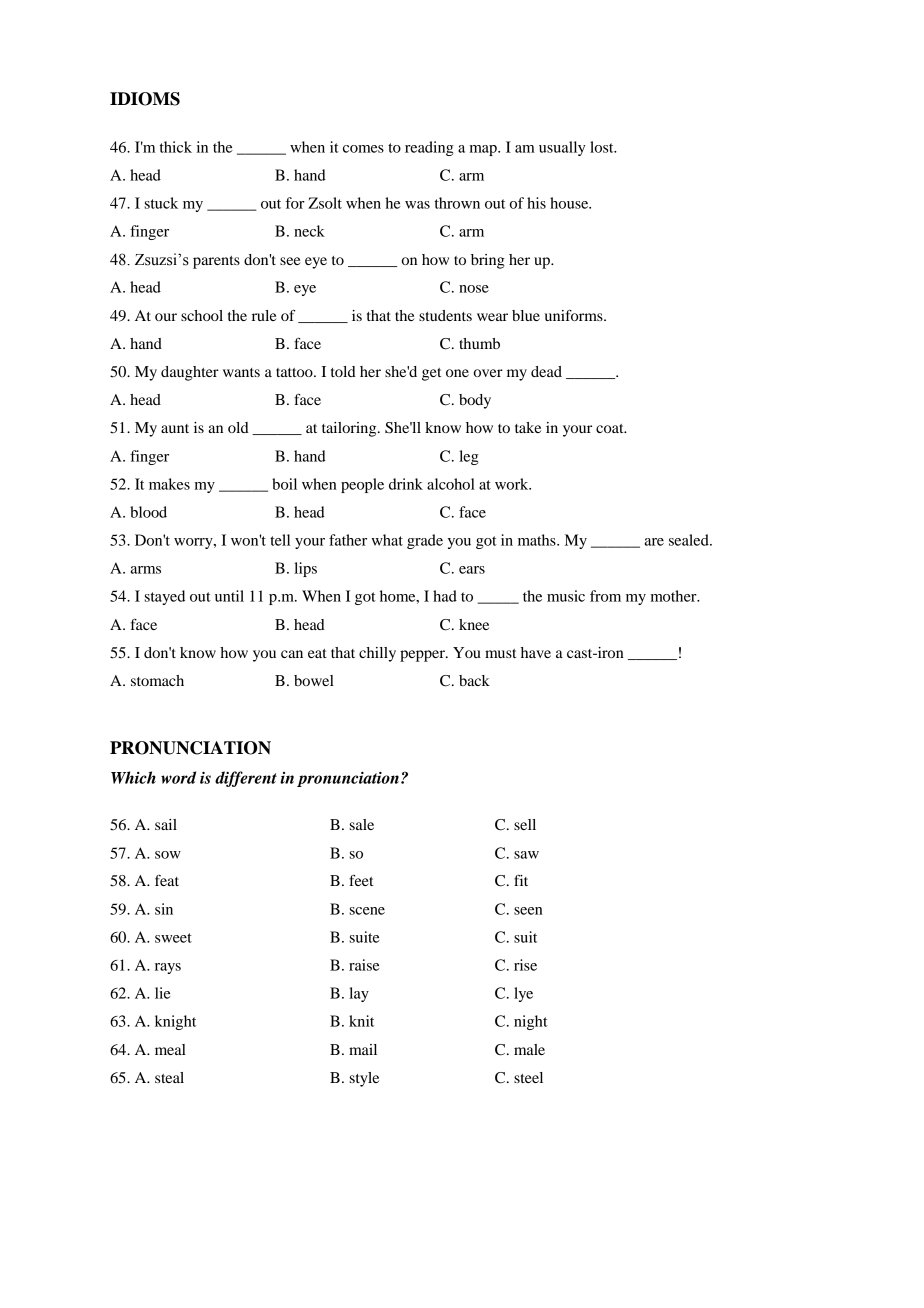  I want to click on reading, so click(429, 148).
